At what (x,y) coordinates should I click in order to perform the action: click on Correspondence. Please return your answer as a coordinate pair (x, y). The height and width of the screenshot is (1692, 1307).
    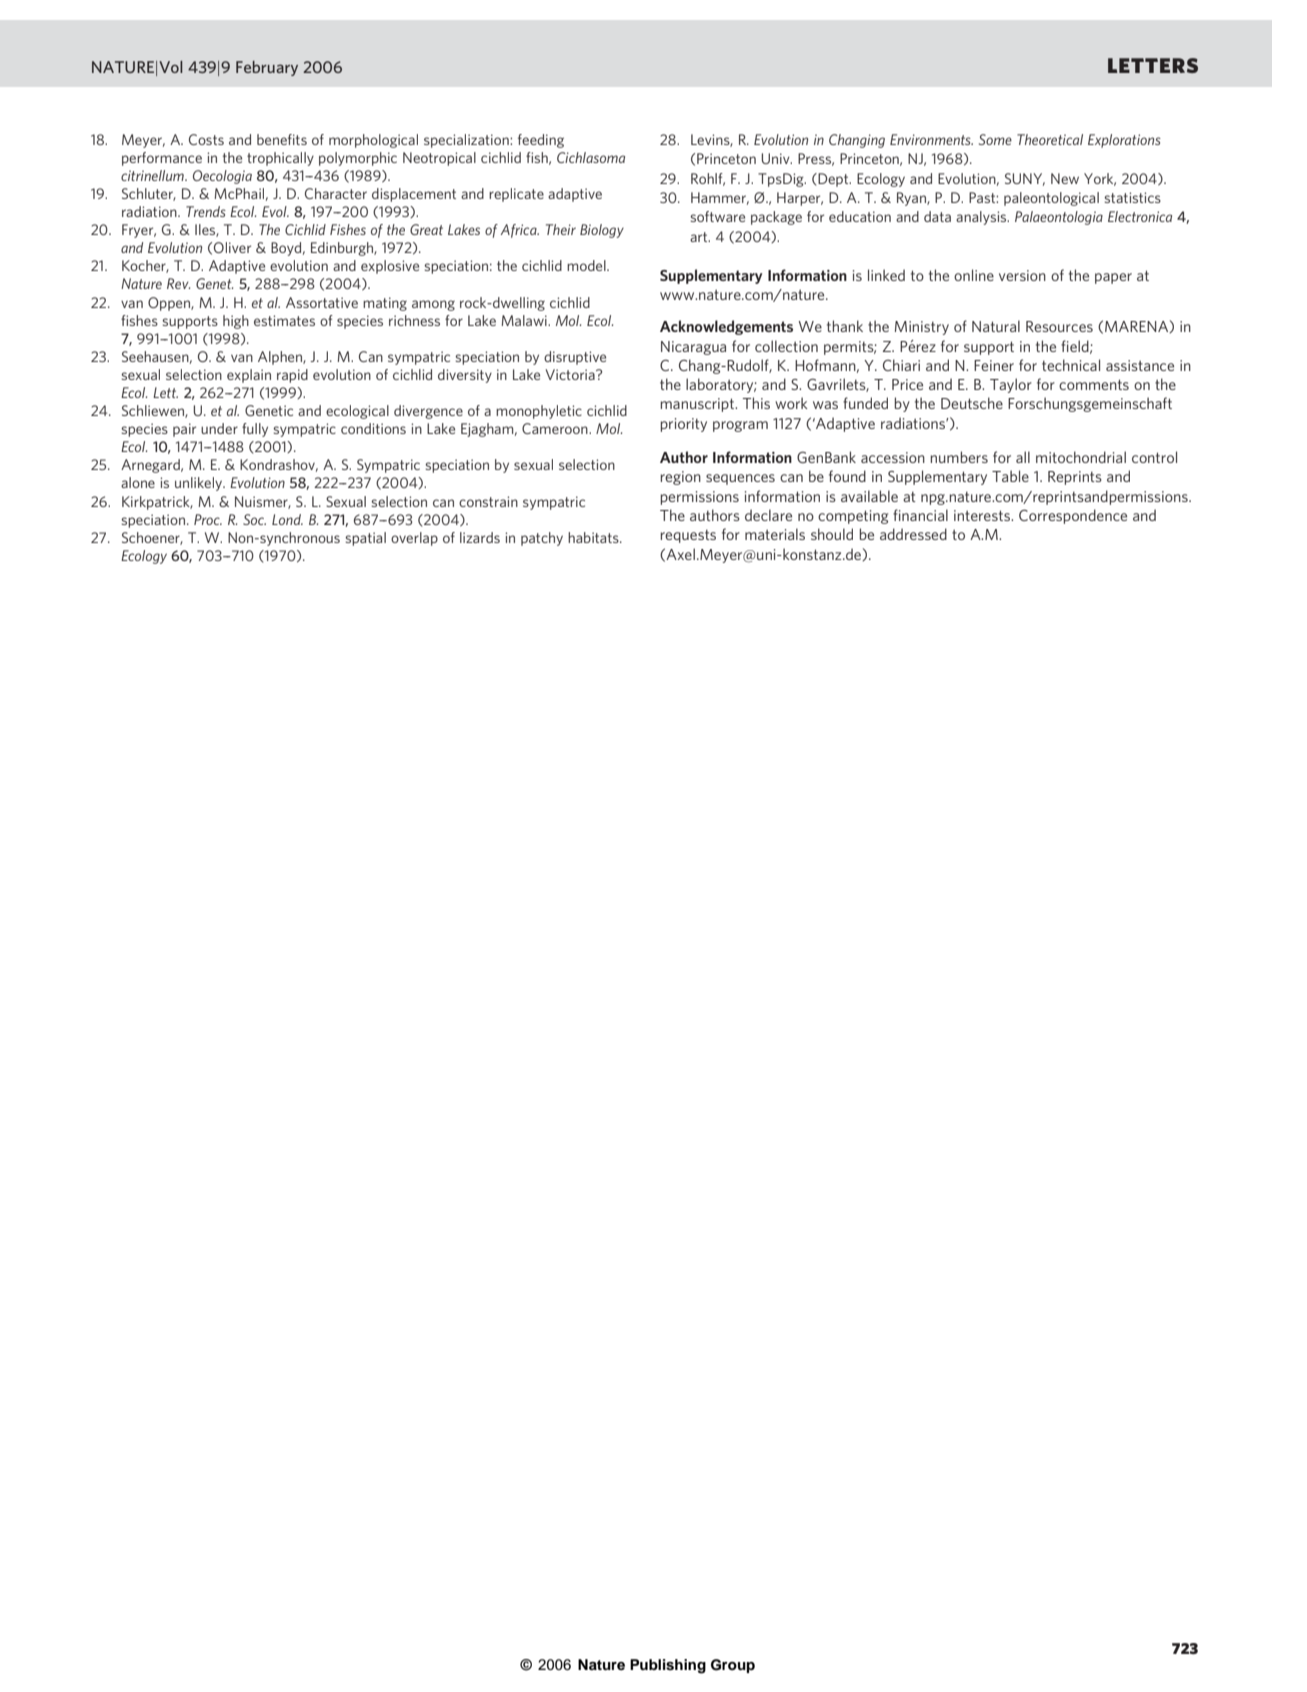
    Looking at the image, I should click on (1073, 516).
